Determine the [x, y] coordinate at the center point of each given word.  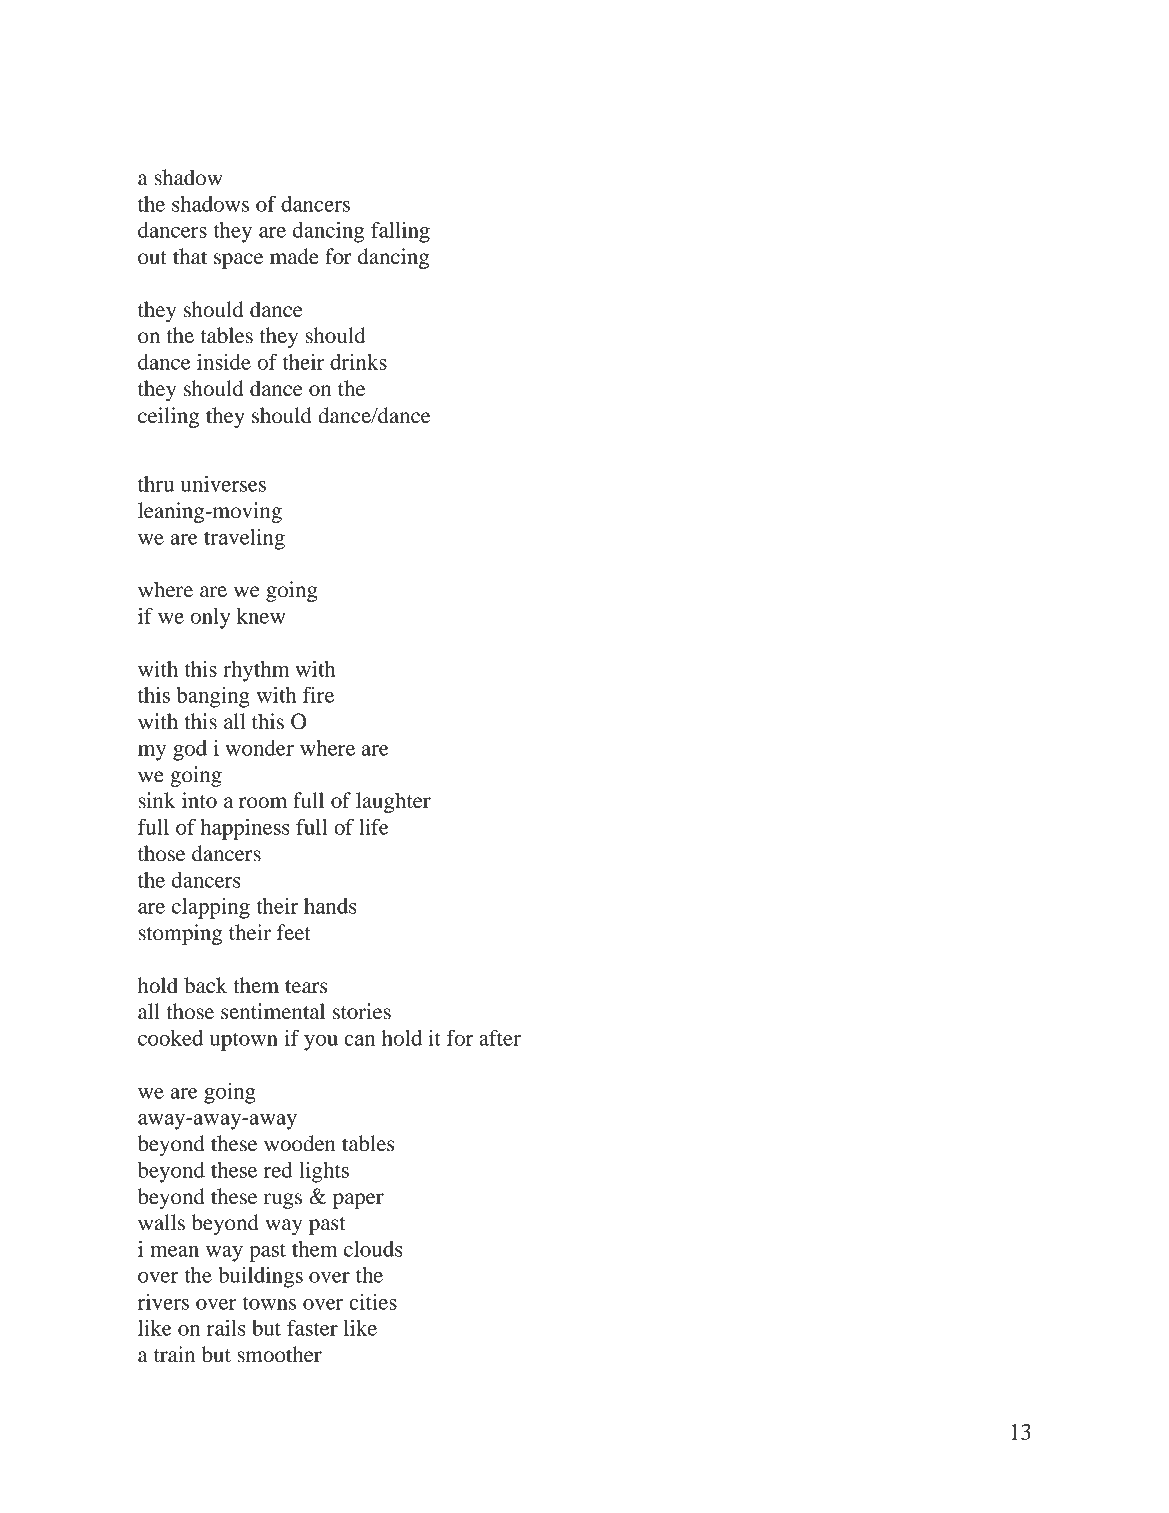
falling [400, 232]
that [190, 256]
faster [312, 1328]
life [374, 827]
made [294, 256]
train [174, 1354]
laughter [393, 802]
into [199, 800]
